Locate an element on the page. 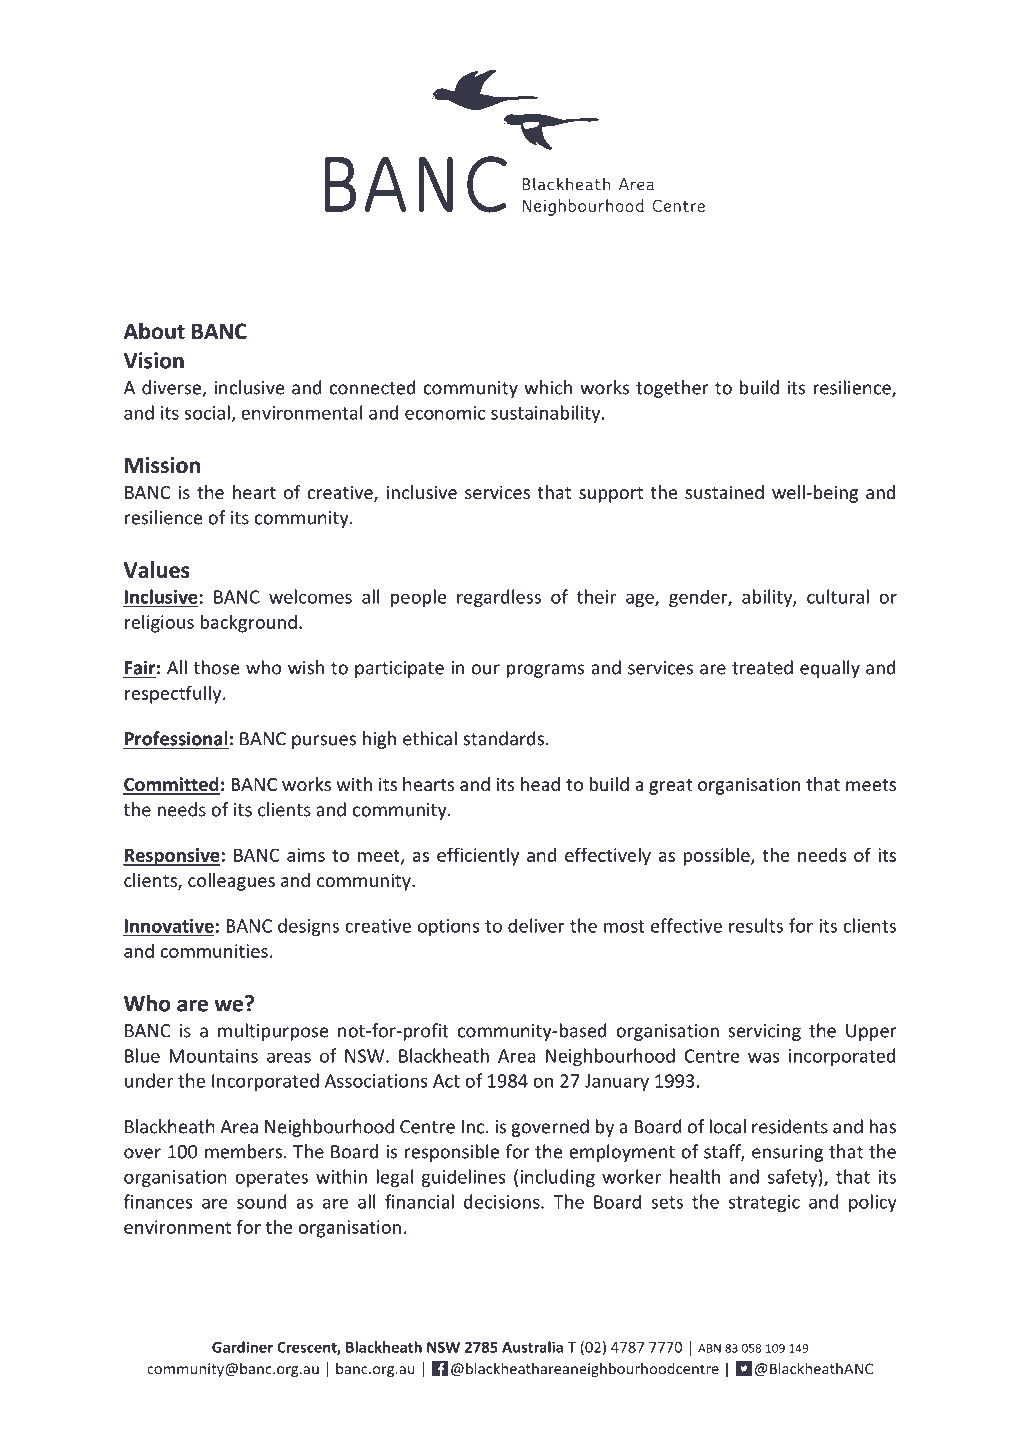  deliver is located at coordinates (536, 925).
